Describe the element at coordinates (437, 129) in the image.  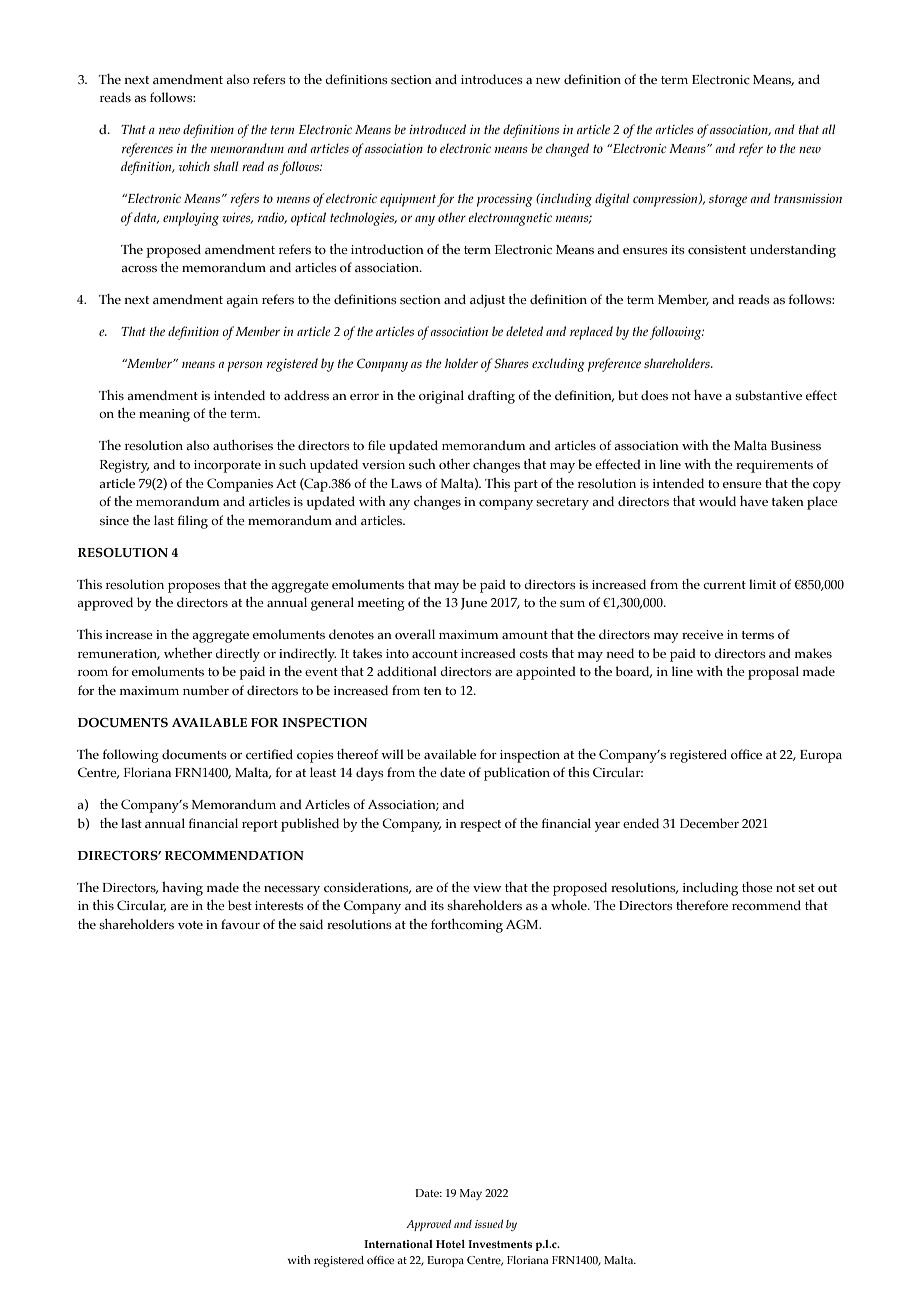
I see `introduced` at that location.
